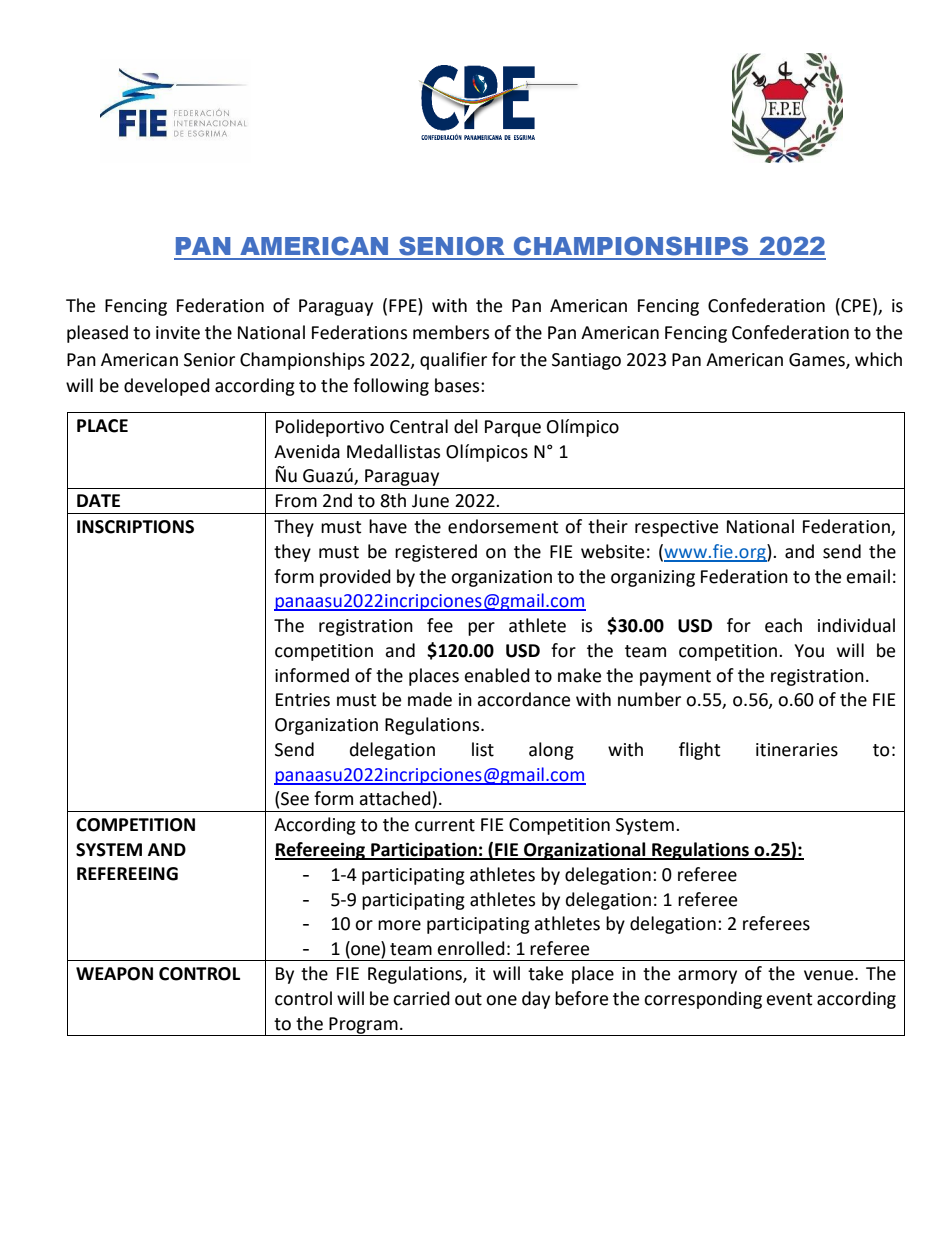 This document has width=952, height=1233. What do you see at coordinates (497, 675) in the document?
I see `enabled` at bounding box center [497, 675].
